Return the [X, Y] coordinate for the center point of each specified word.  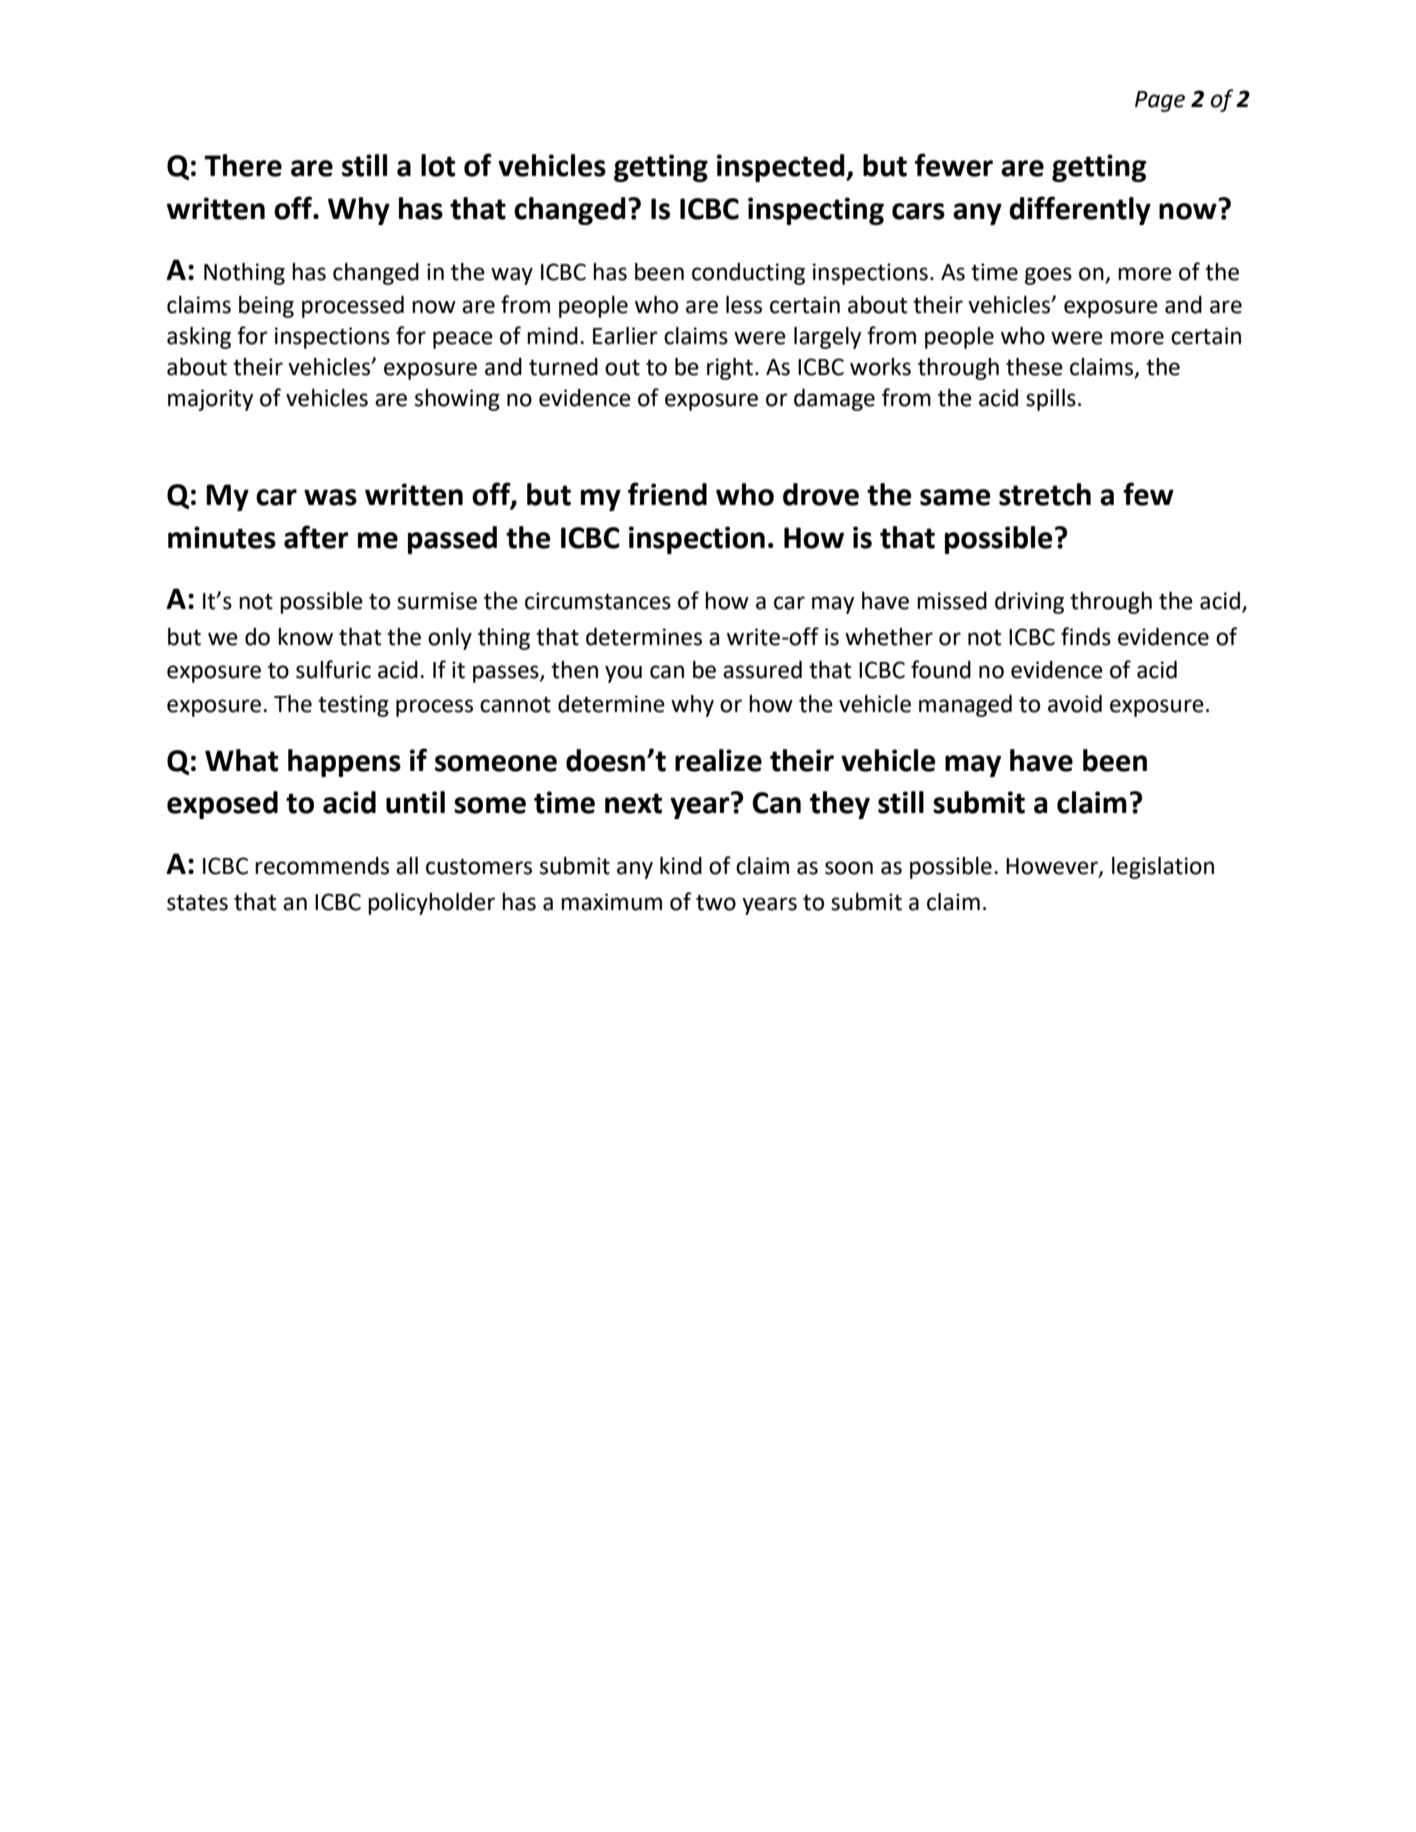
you [623, 674]
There [243, 165]
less [744, 305]
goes [1048, 276]
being [266, 307]
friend [667, 494]
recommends [322, 866]
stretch [1045, 494]
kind [681, 866]
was [330, 497]
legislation [1163, 868]
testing [353, 706]
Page [1160, 101]
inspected [782, 168]
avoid [1075, 704]
